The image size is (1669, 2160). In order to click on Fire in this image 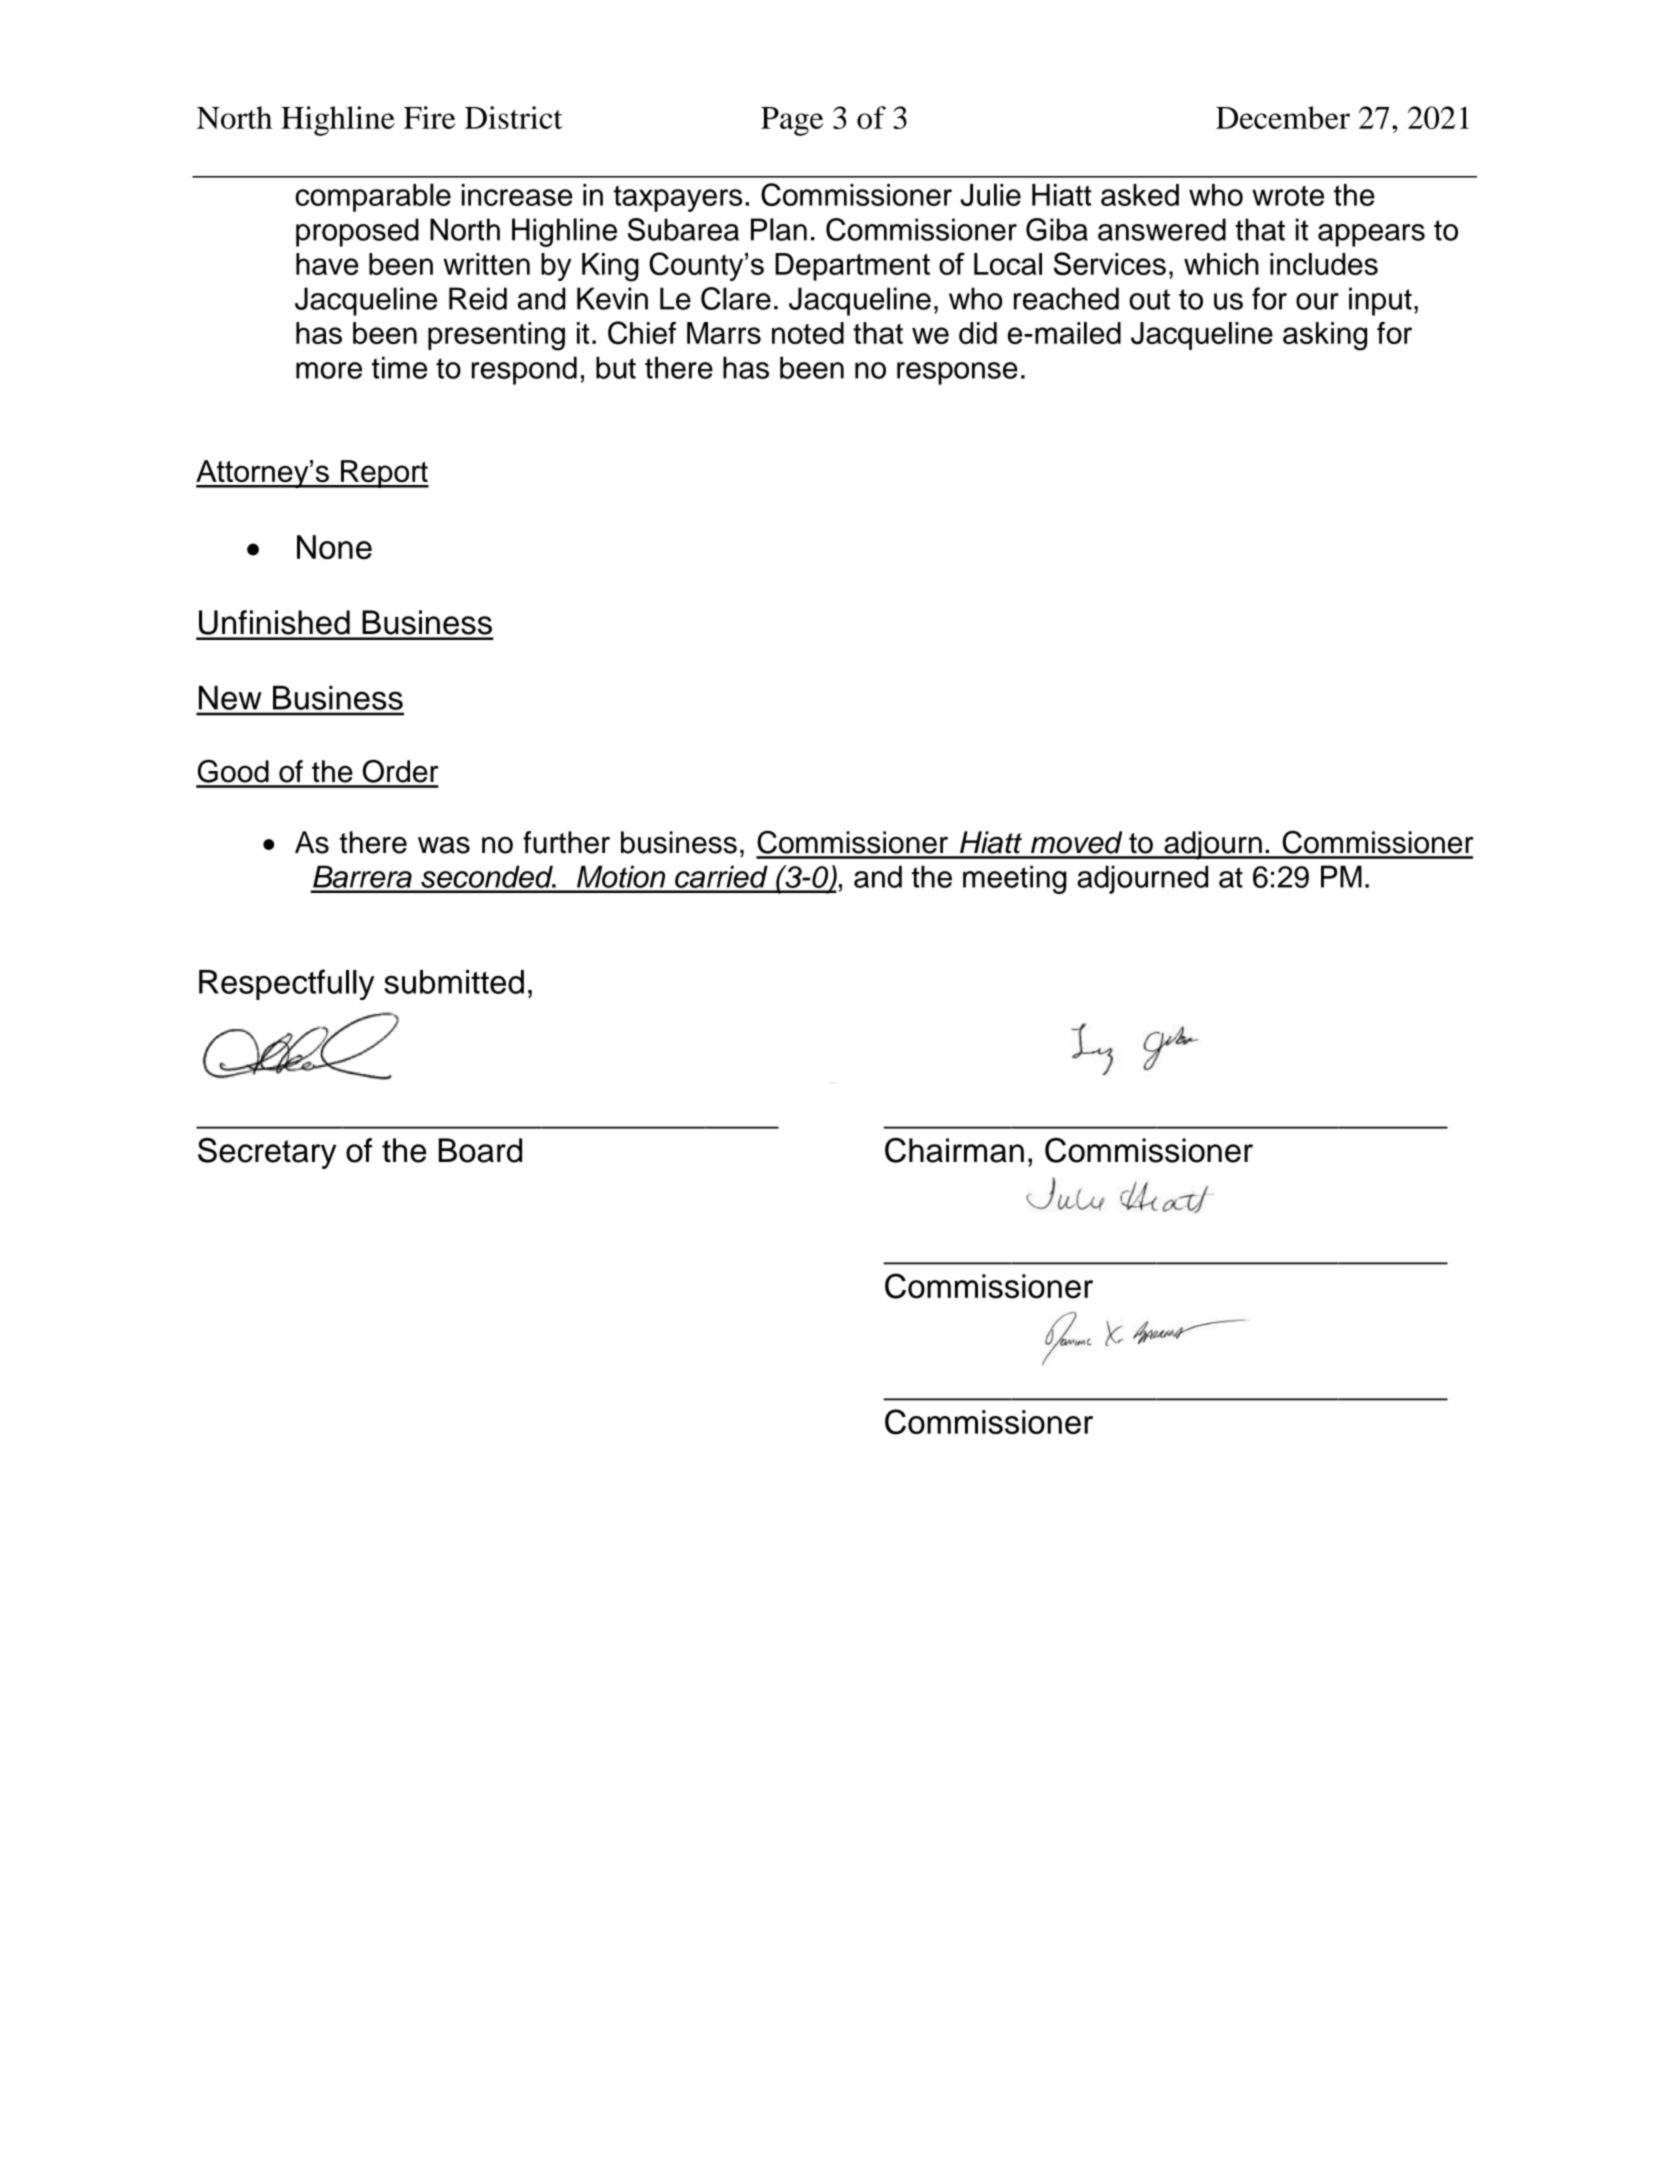, I will do `click(429, 117)`.
